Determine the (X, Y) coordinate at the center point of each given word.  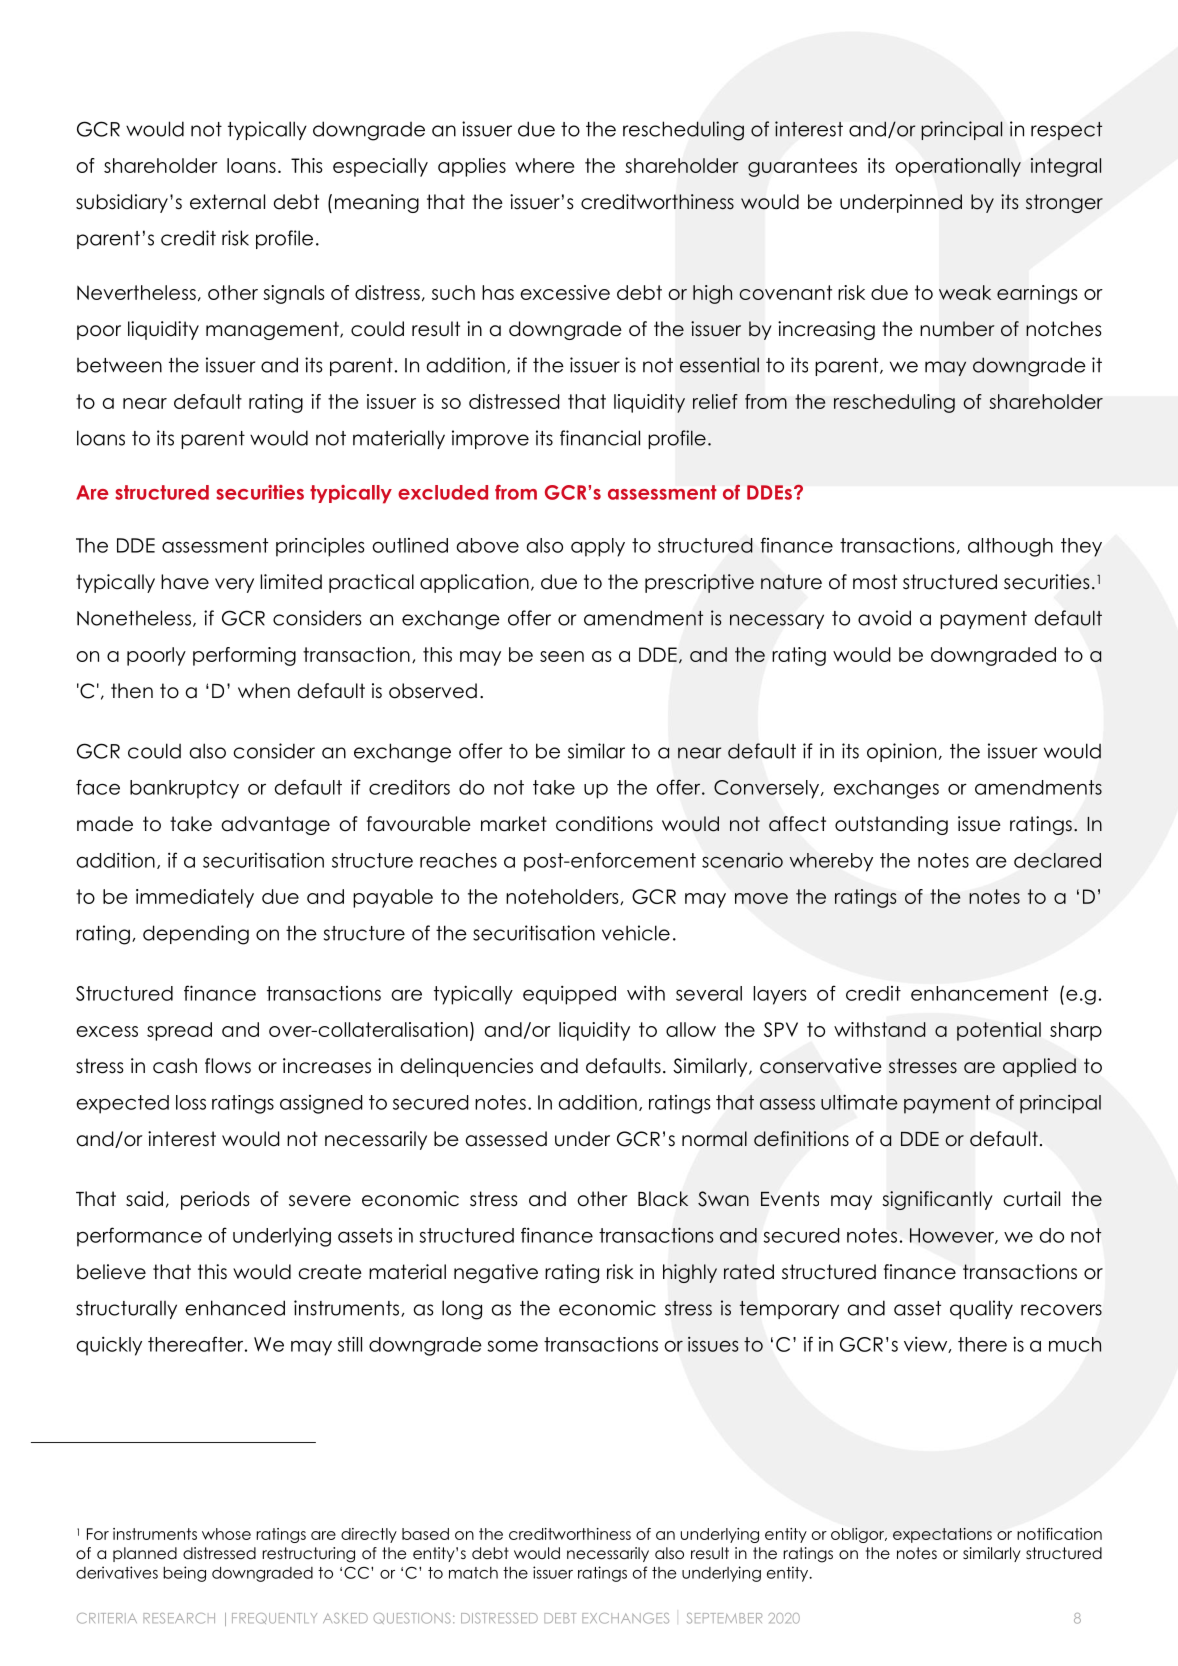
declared (1057, 860)
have (185, 582)
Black (663, 1199)
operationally (958, 167)
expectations (942, 1535)
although (1010, 547)
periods (215, 1200)
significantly (937, 1200)
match (473, 1573)
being (184, 1574)
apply (598, 547)
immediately (195, 898)
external (227, 202)
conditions (604, 824)
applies (472, 167)
